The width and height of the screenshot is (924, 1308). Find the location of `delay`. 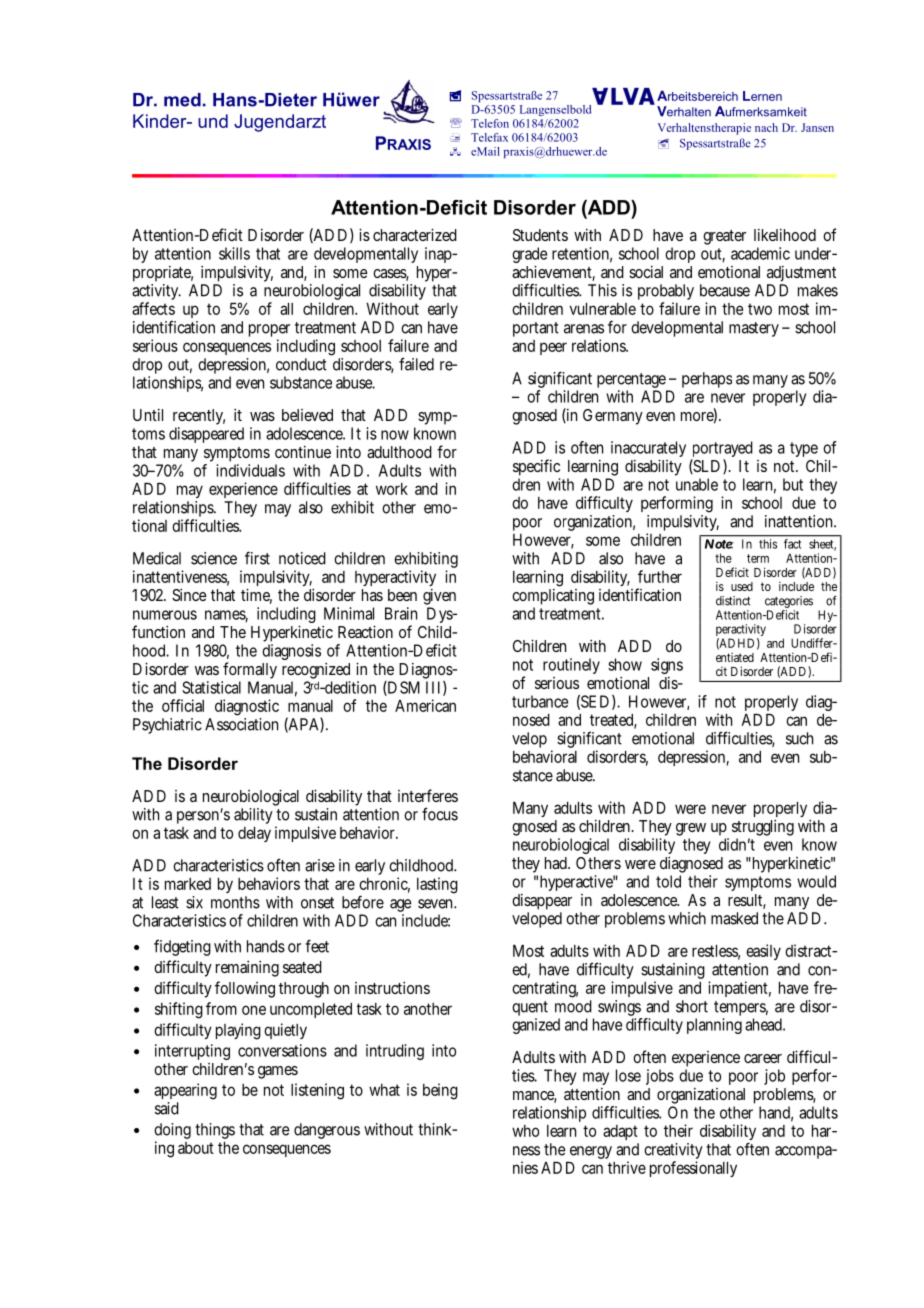

delay is located at coordinates (254, 834).
